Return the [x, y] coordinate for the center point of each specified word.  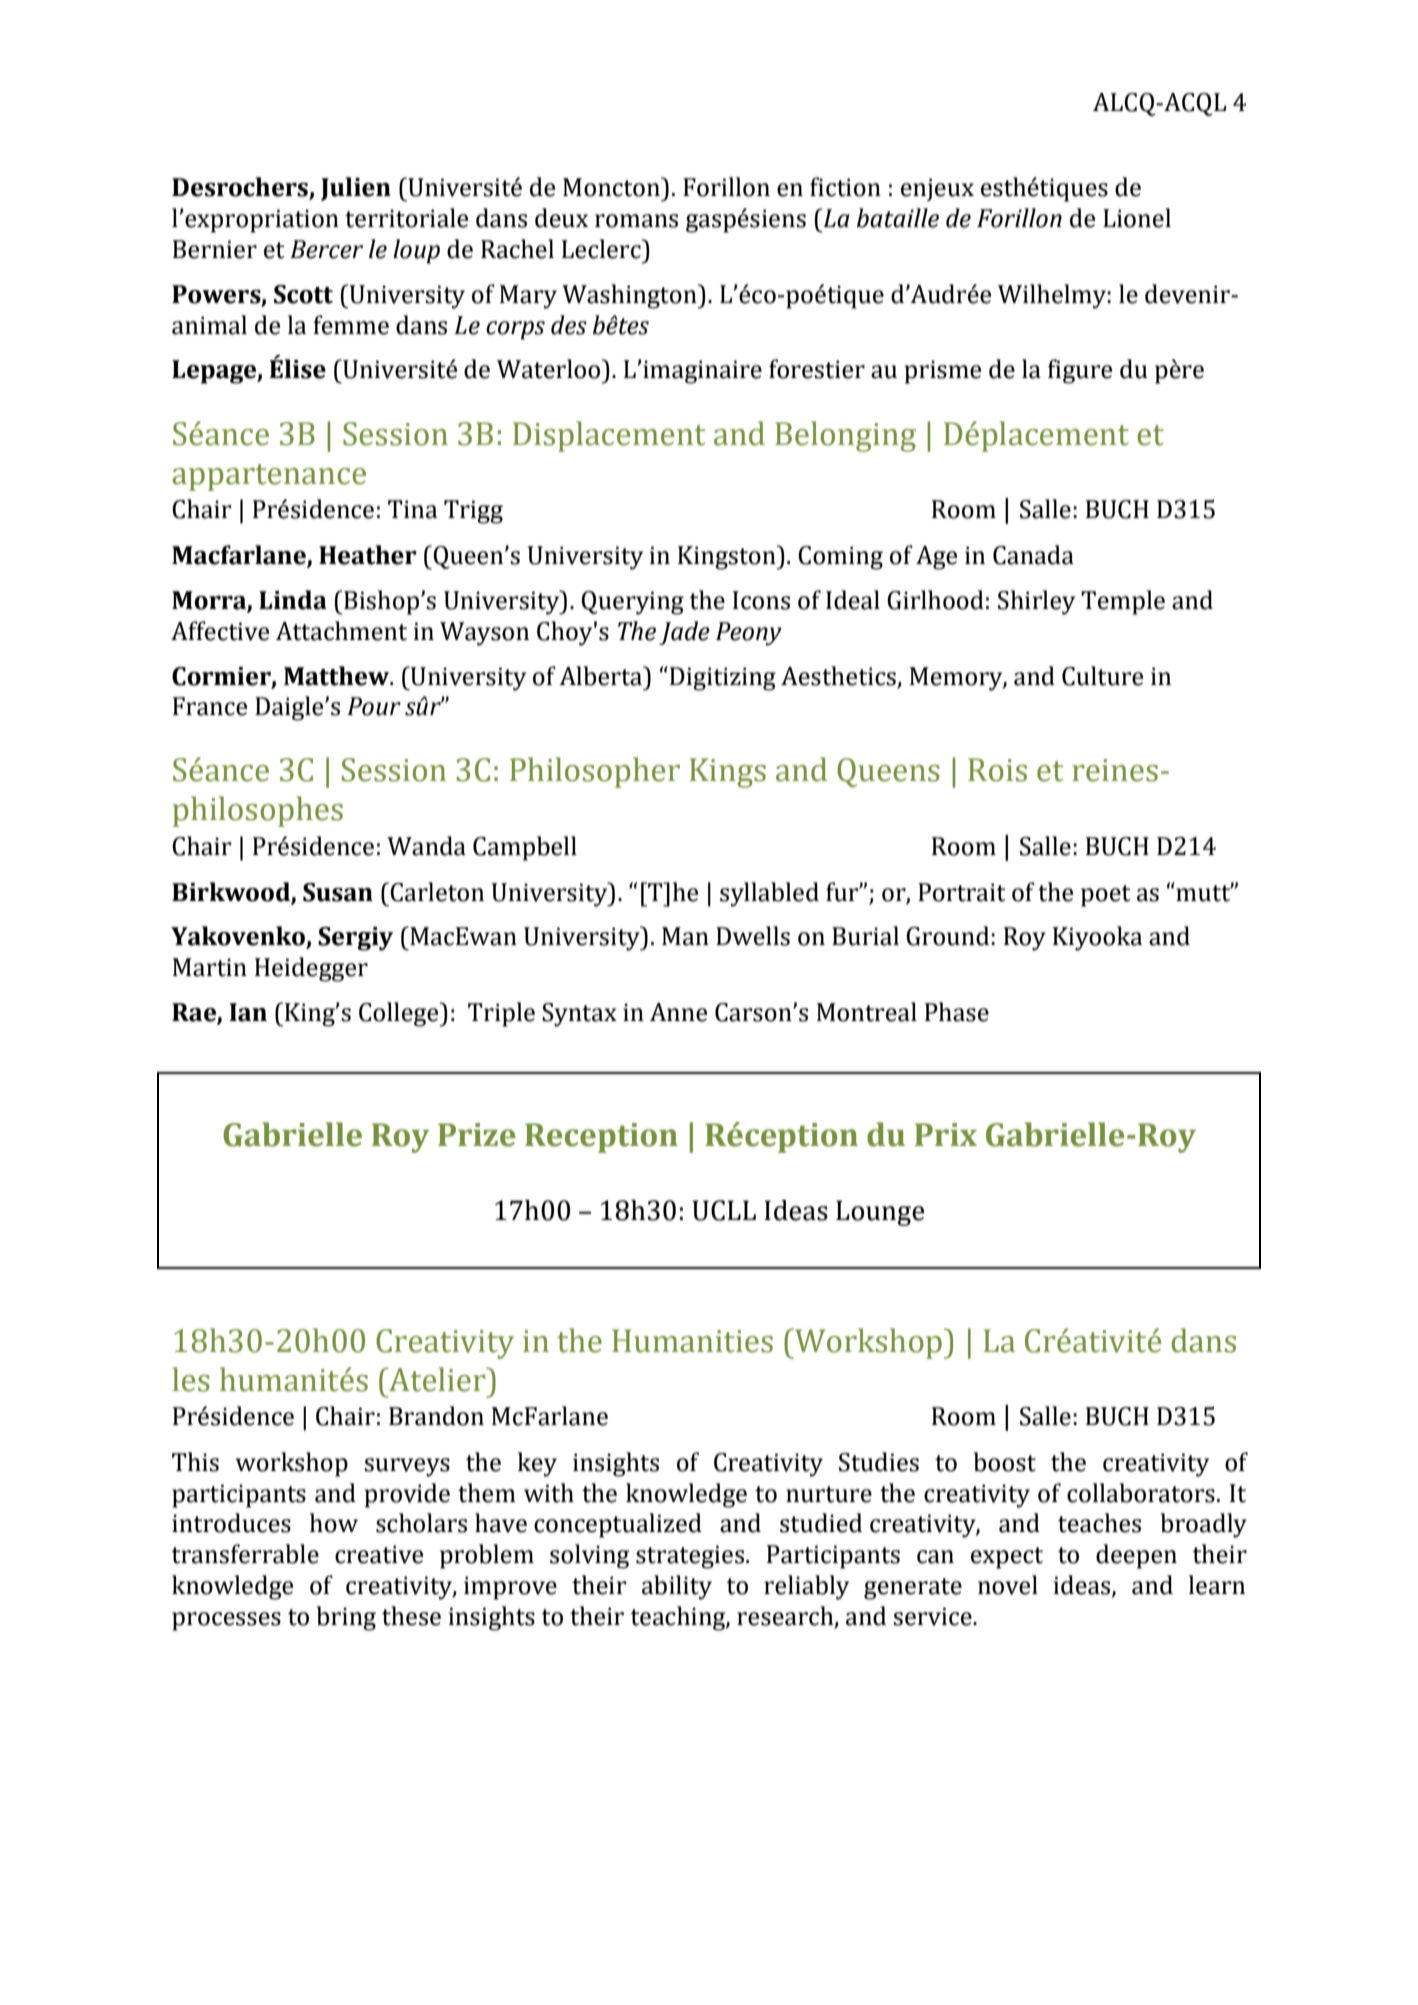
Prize [476, 1135]
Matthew [338, 676]
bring [346, 1618]
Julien [356, 189]
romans [636, 221]
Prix [946, 1134]
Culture [1102, 676]
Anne [678, 1012]
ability [677, 1587]
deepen [1136, 1556]
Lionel [1137, 218]
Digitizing [721, 678]
